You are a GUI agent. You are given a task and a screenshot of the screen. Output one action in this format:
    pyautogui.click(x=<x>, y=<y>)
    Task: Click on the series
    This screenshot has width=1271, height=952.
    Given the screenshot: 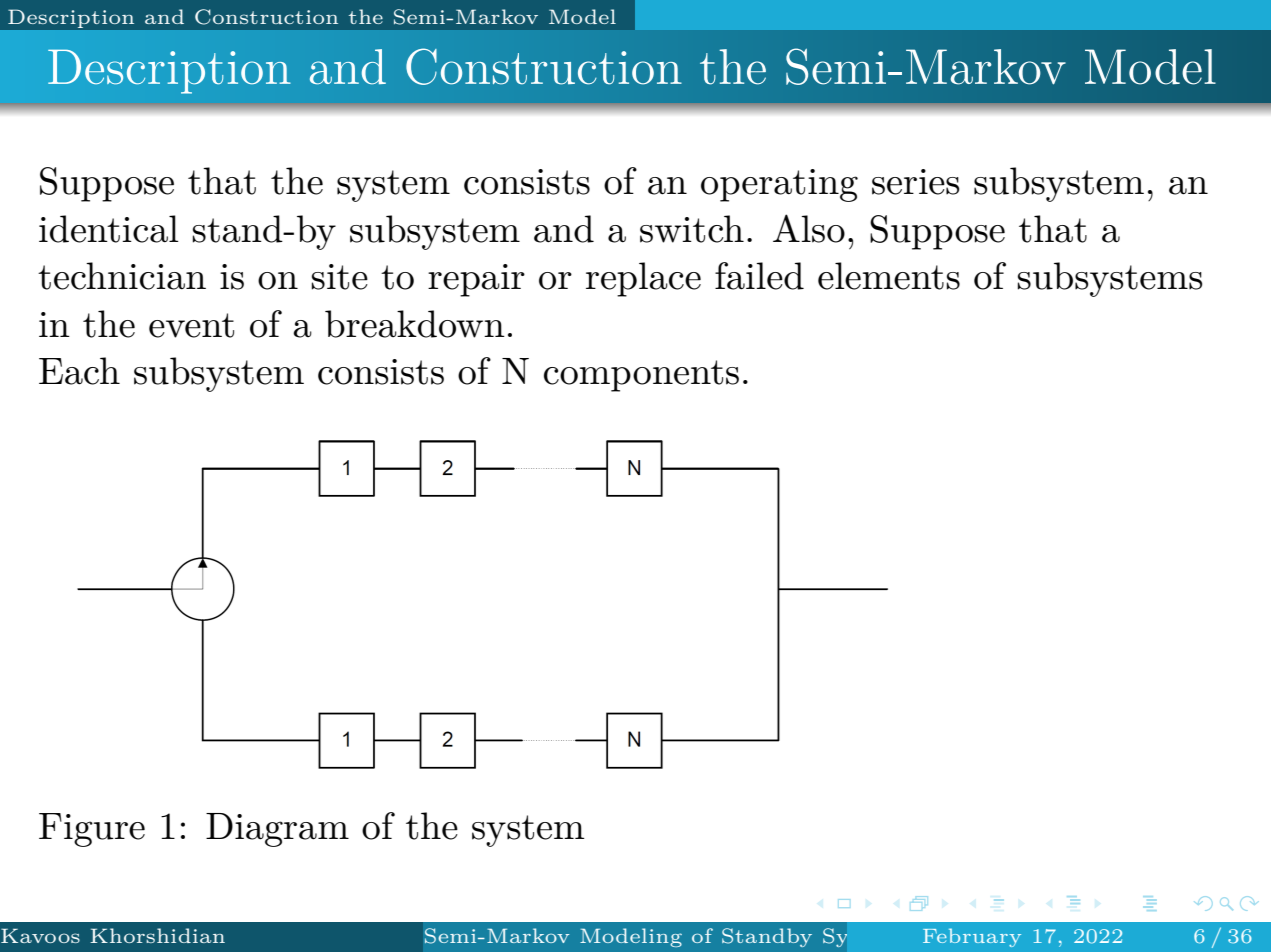 What is the action you would take?
    pyautogui.click(x=915, y=182)
